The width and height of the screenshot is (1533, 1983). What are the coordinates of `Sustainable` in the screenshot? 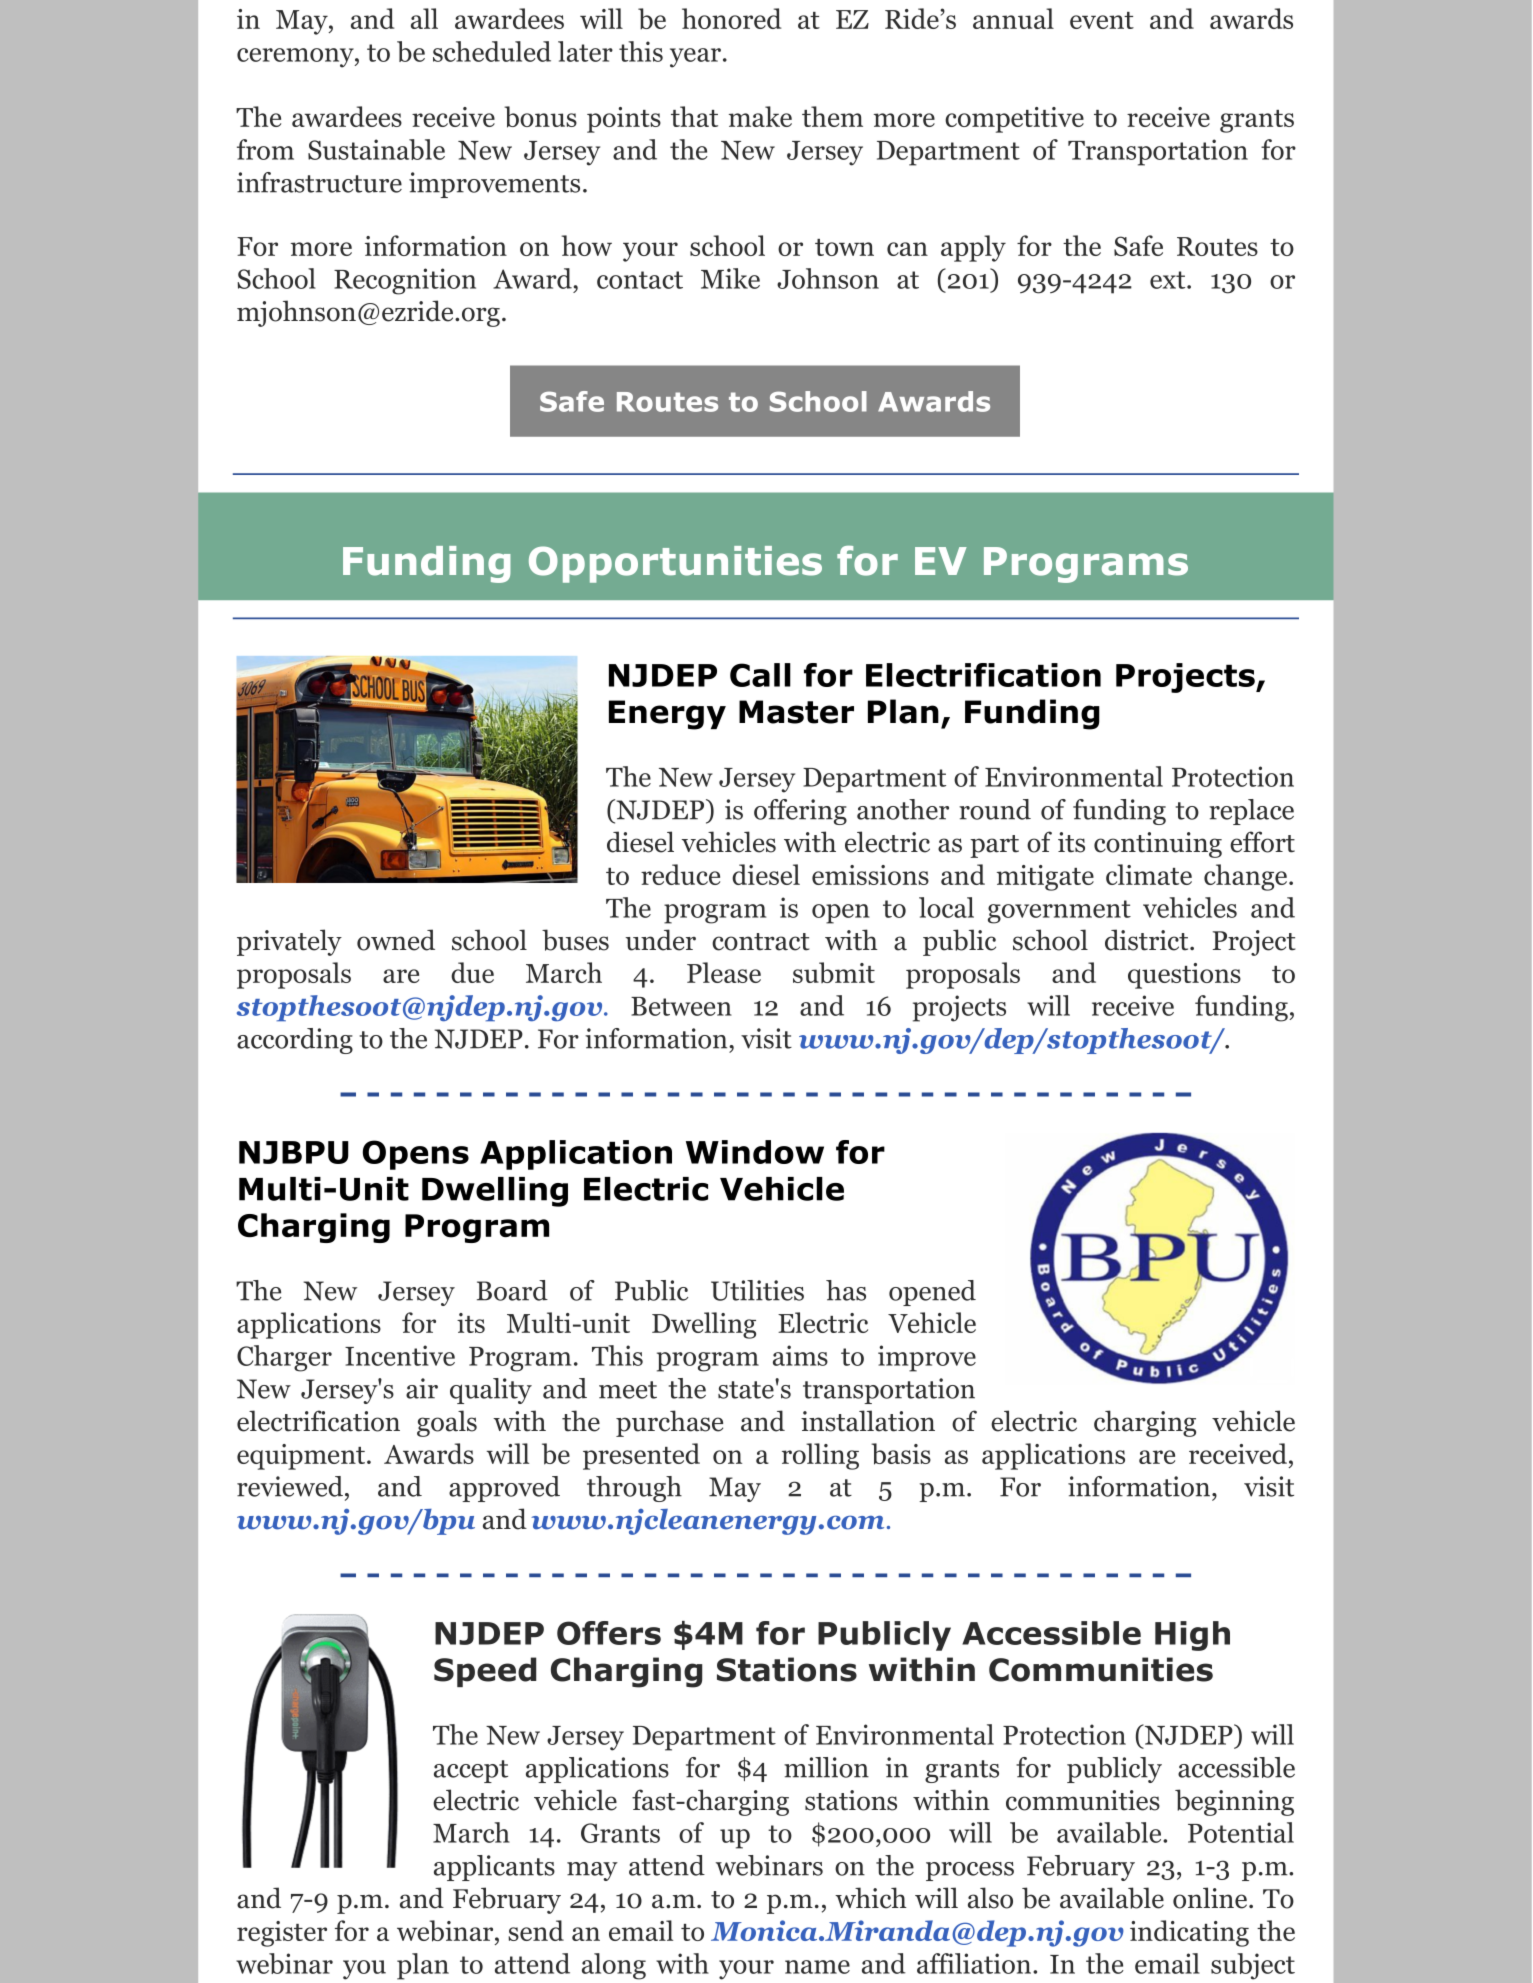 It's located at (376, 149).
